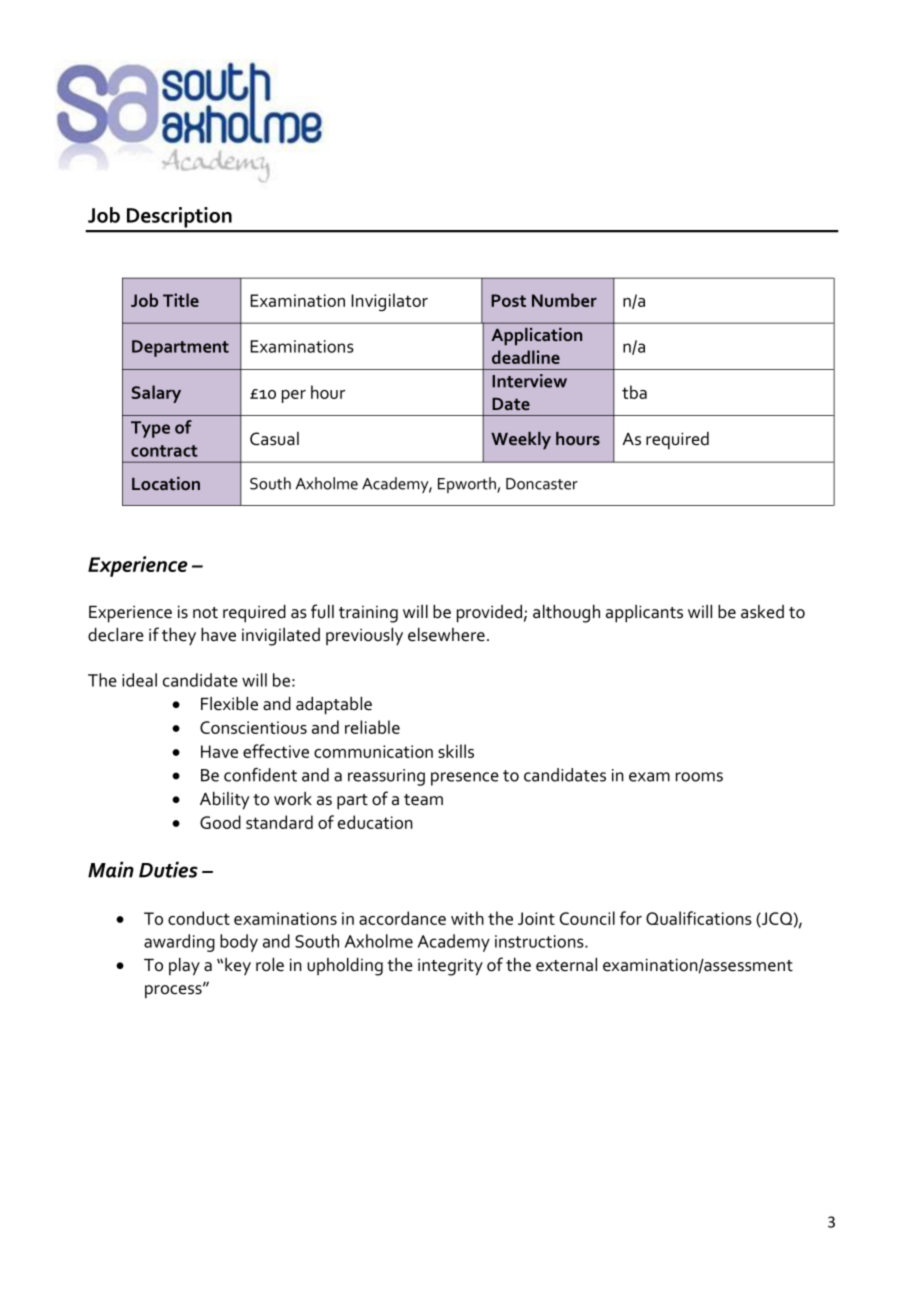 The image size is (924, 1308). Describe the element at coordinates (508, 300) in the document. I see `Post` at that location.
